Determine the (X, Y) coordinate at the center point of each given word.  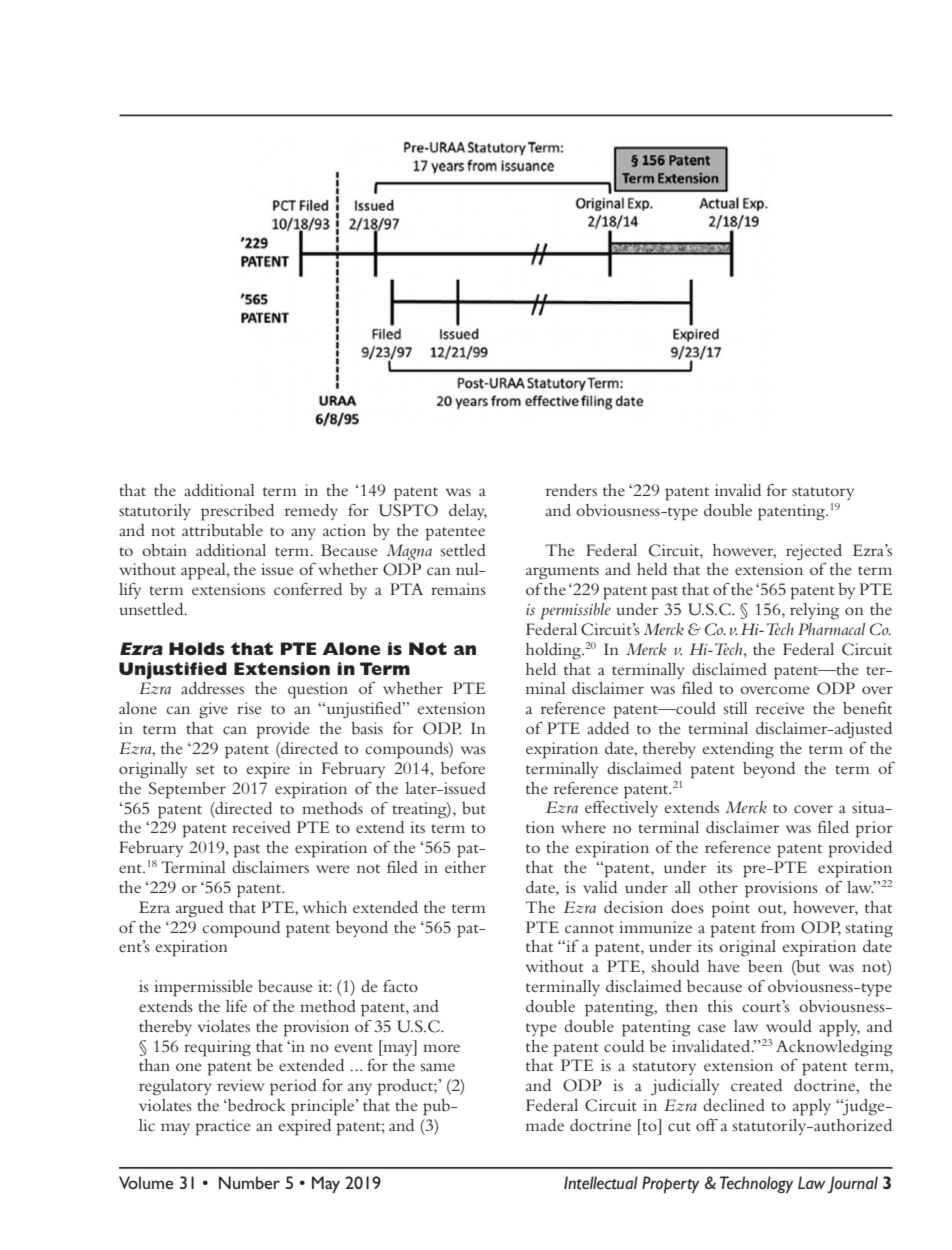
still (736, 708)
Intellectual (601, 1183)
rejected (814, 552)
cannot (589, 928)
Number (249, 1182)
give (213, 710)
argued (199, 909)
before (463, 768)
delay (468, 512)
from (778, 927)
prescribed (237, 512)
